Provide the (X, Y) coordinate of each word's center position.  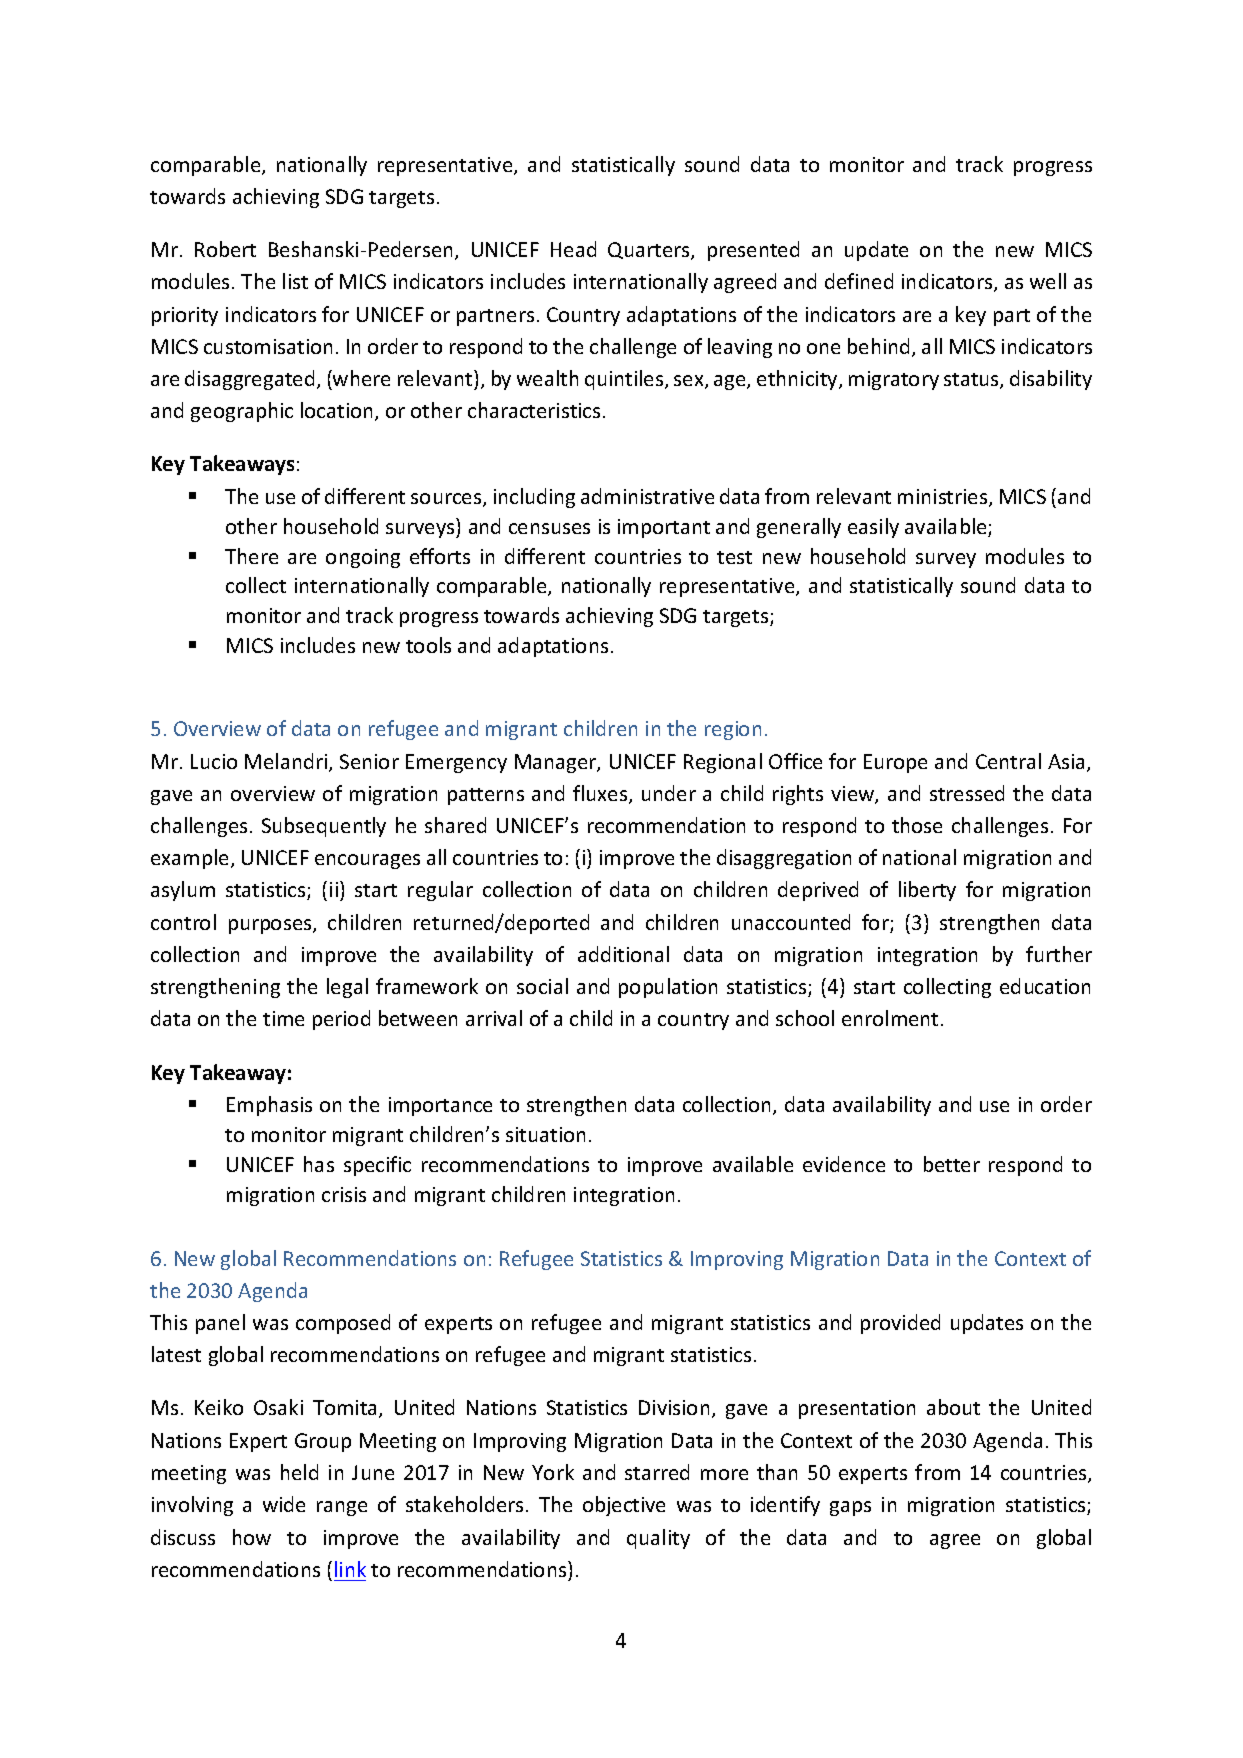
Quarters (650, 251)
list (295, 281)
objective (624, 1506)
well (1048, 281)
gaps (850, 1508)
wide (284, 1504)
